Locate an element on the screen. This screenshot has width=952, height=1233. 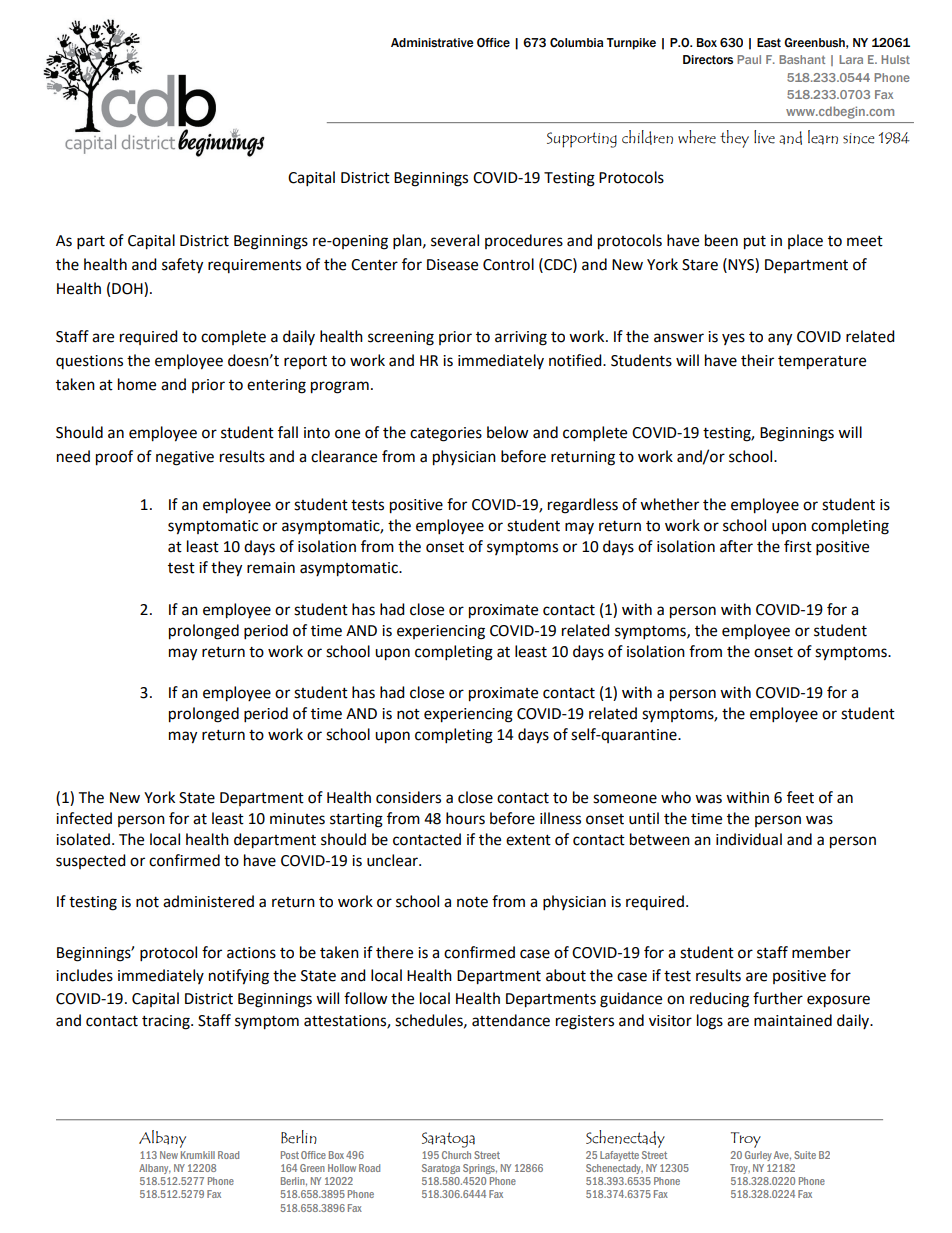
Administrative is located at coordinates (432, 43).
